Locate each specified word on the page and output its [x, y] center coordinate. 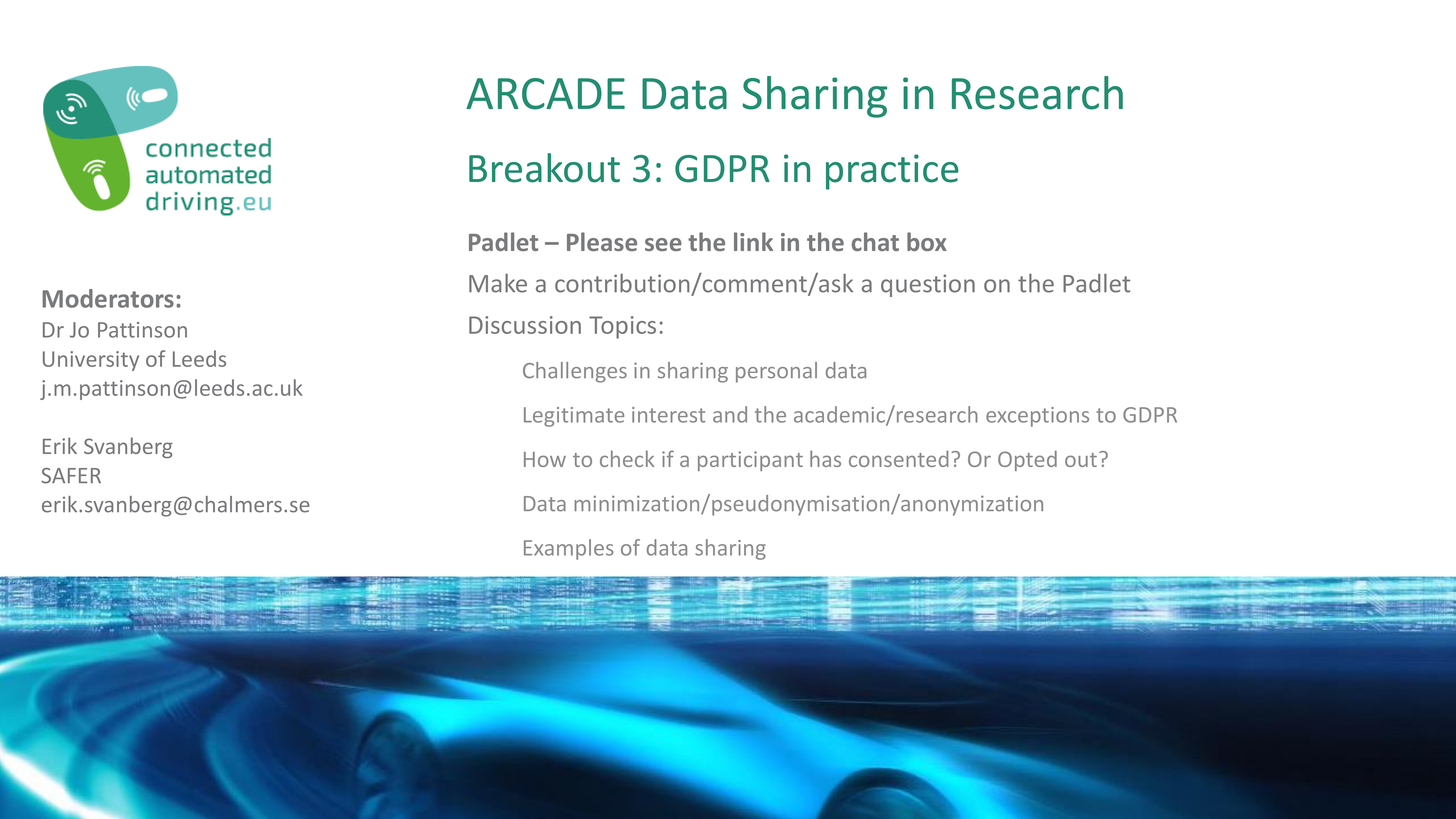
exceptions [1037, 417]
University [91, 361]
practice [892, 172]
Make [498, 283]
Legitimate [574, 417]
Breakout [544, 168]
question [928, 285]
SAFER [71, 476]
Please [602, 241]
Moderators [108, 298]
